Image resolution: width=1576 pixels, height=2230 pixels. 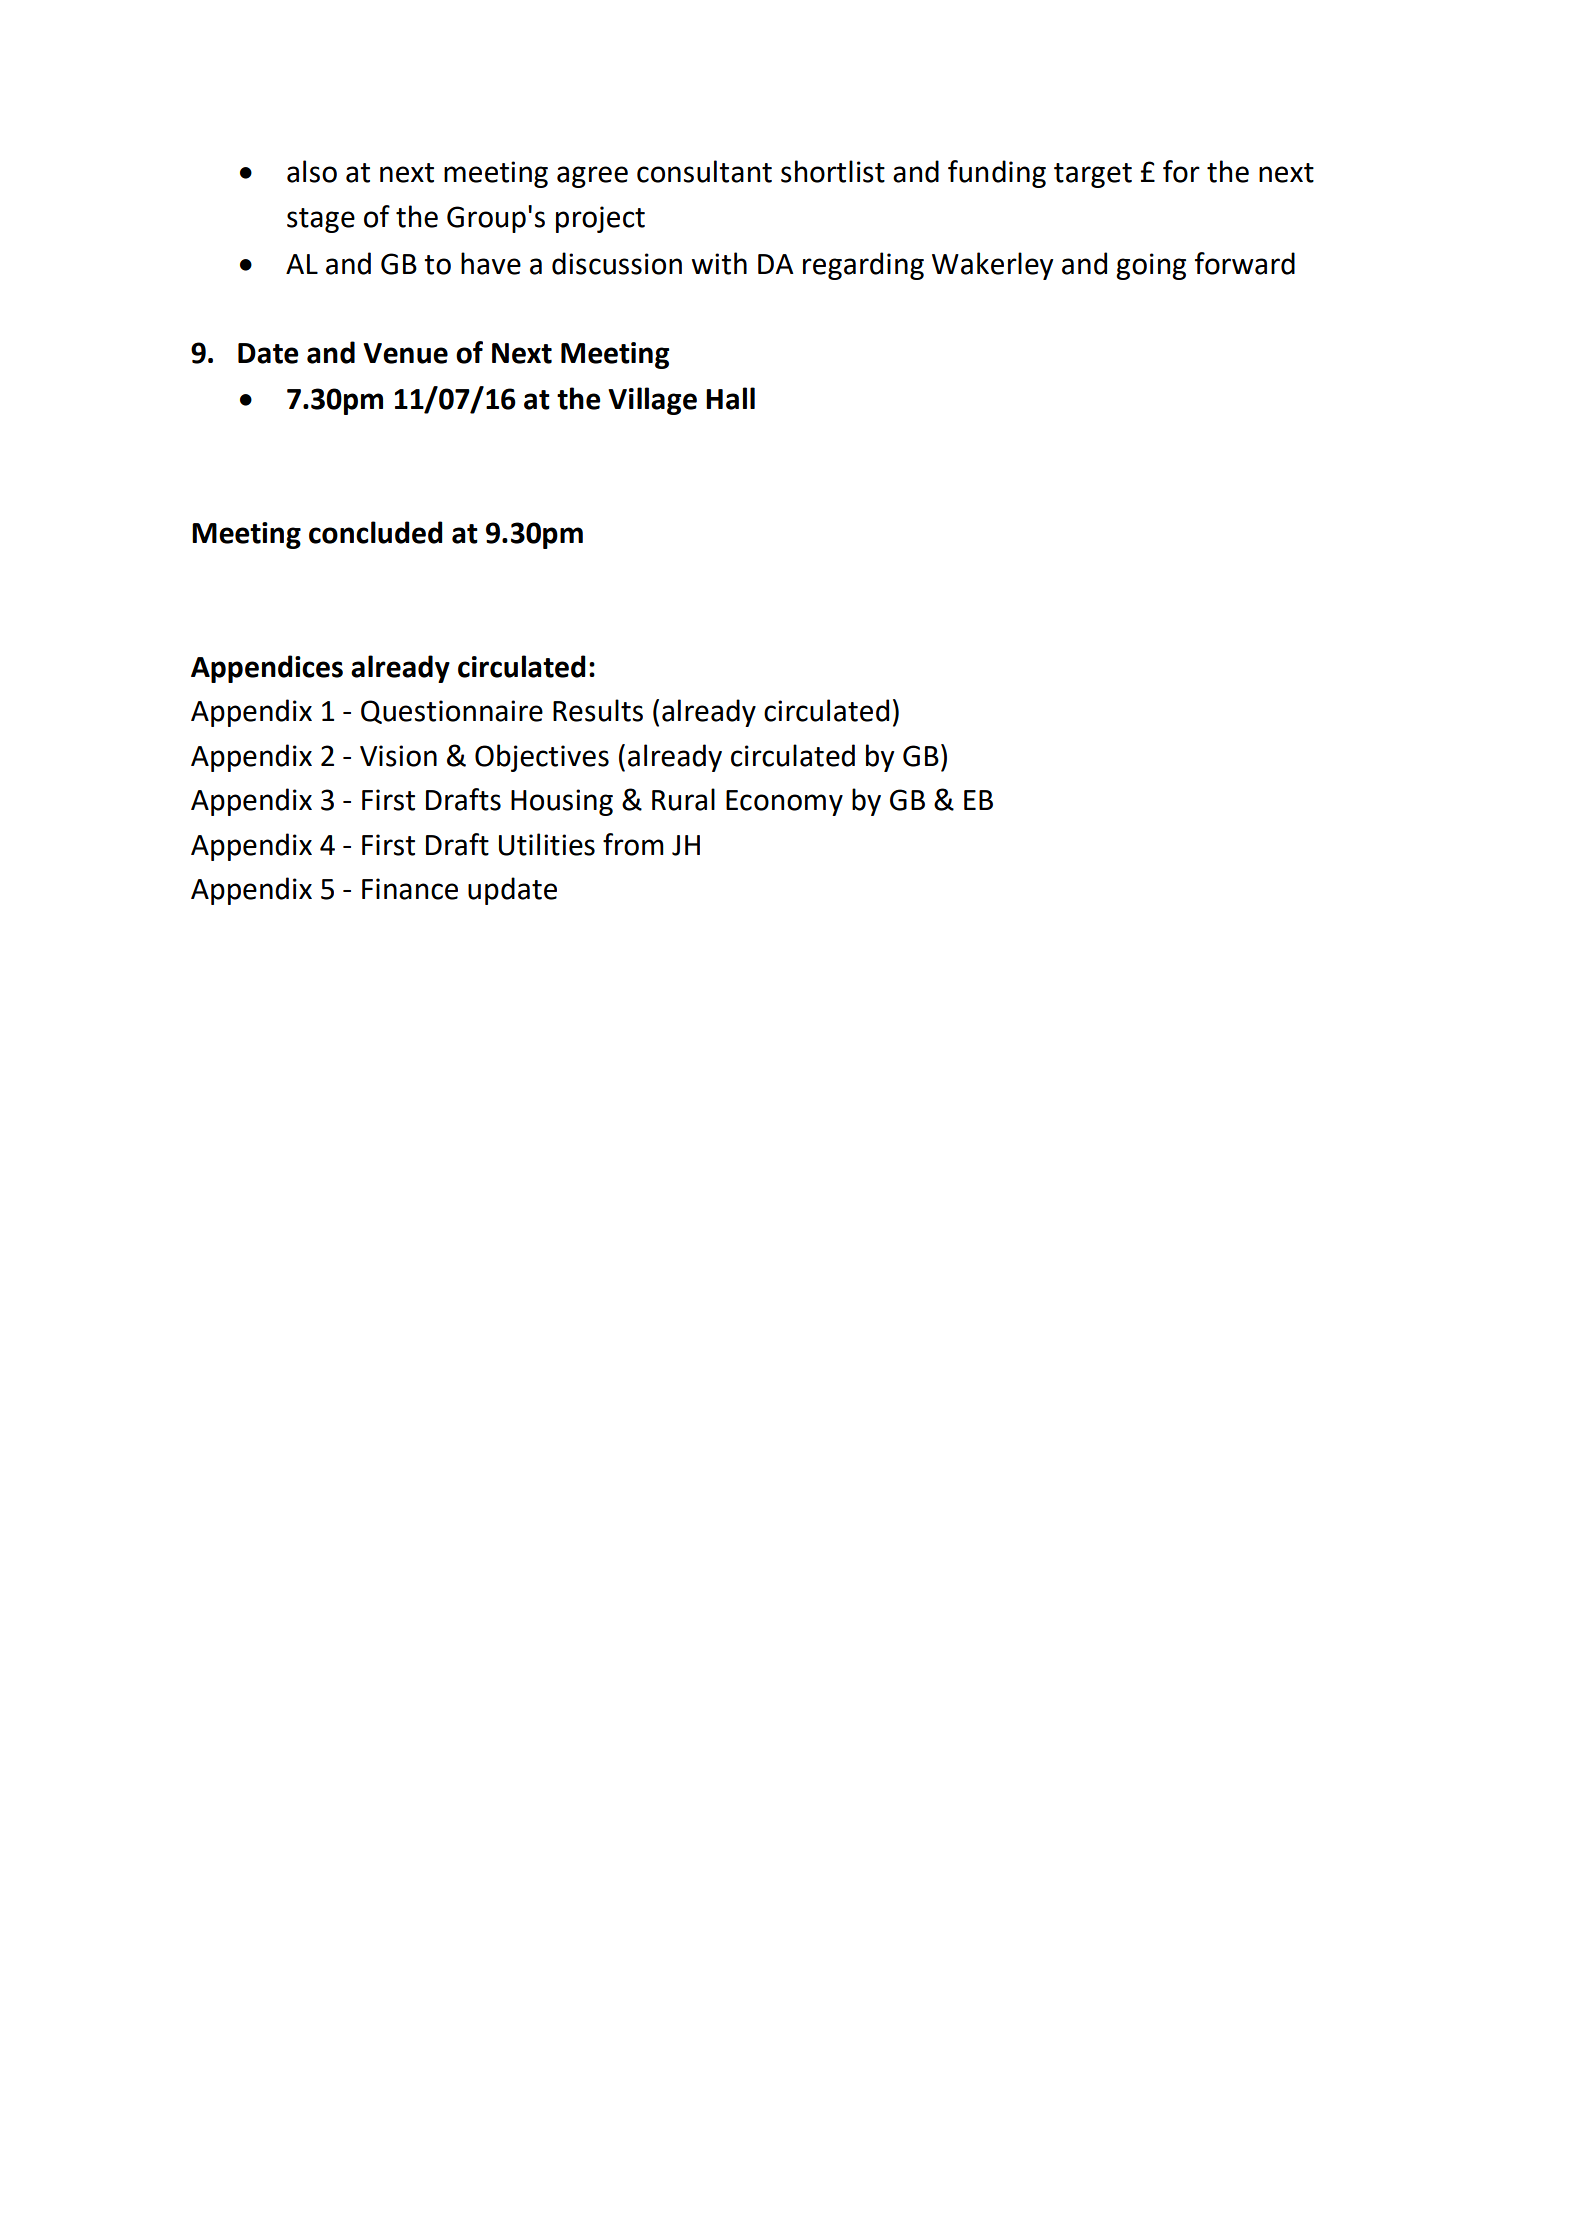 I want to click on Finance, so click(x=410, y=889).
